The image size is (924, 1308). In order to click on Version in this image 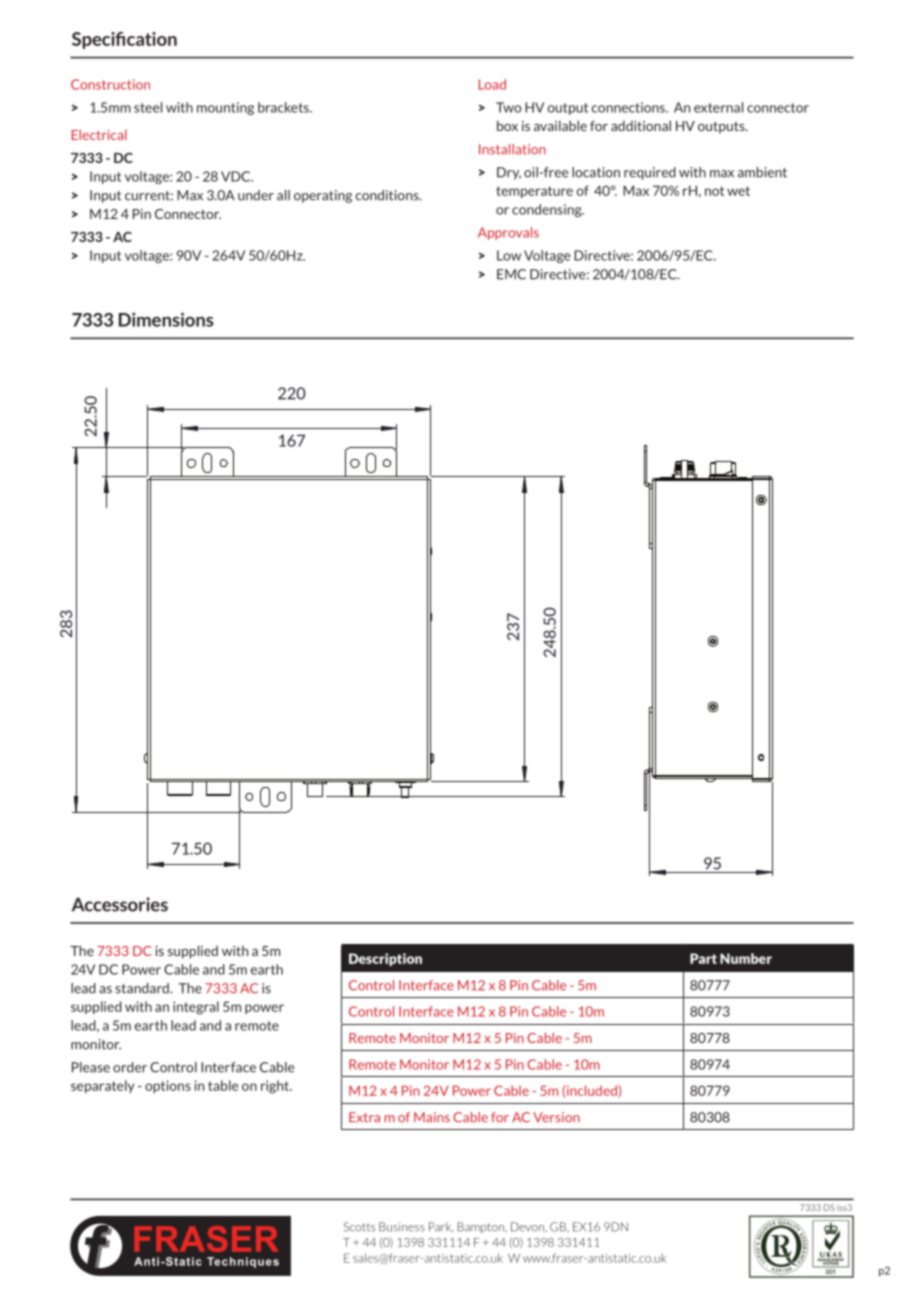, I will do `click(556, 1117)`.
